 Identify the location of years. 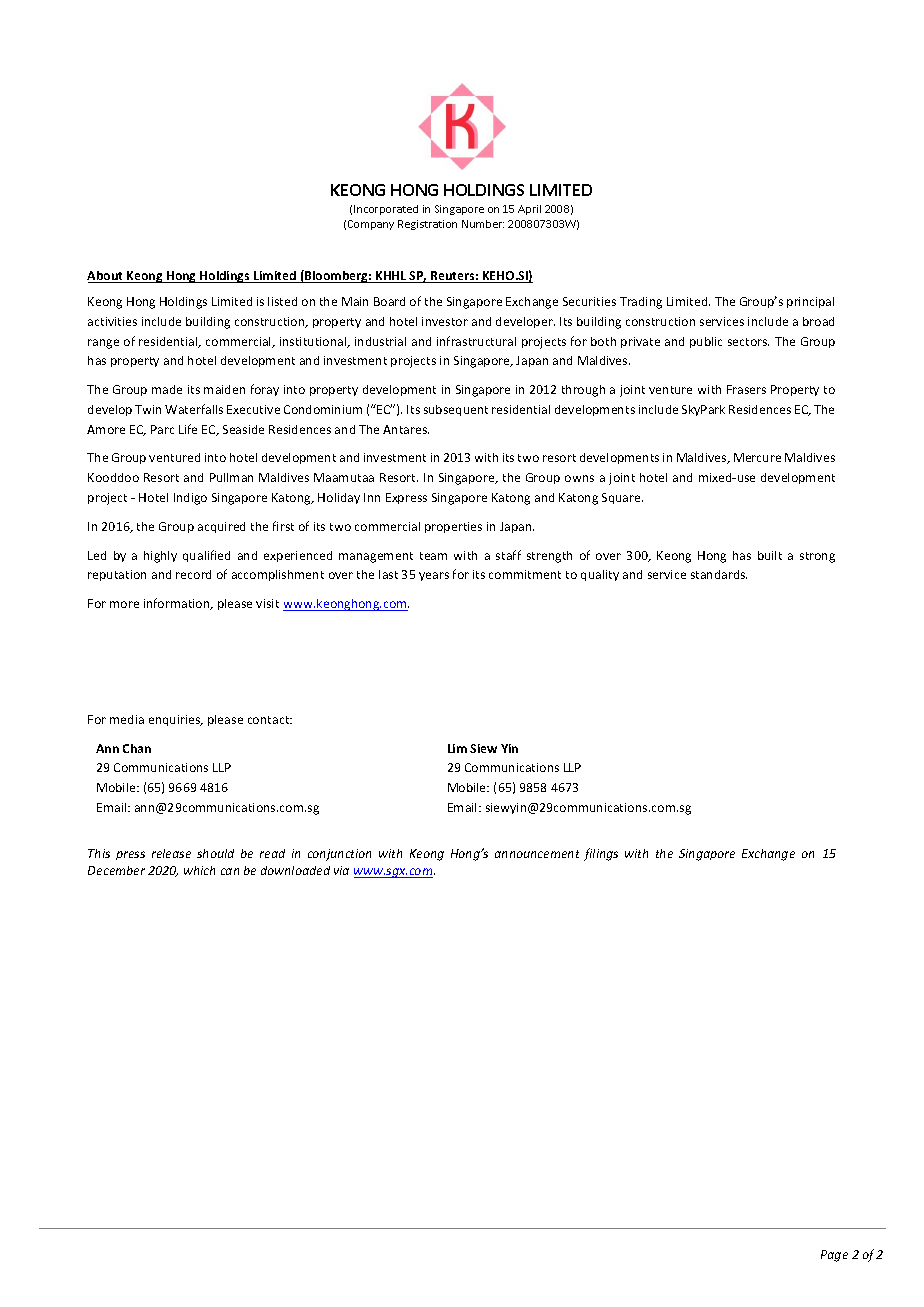
(434, 576).
